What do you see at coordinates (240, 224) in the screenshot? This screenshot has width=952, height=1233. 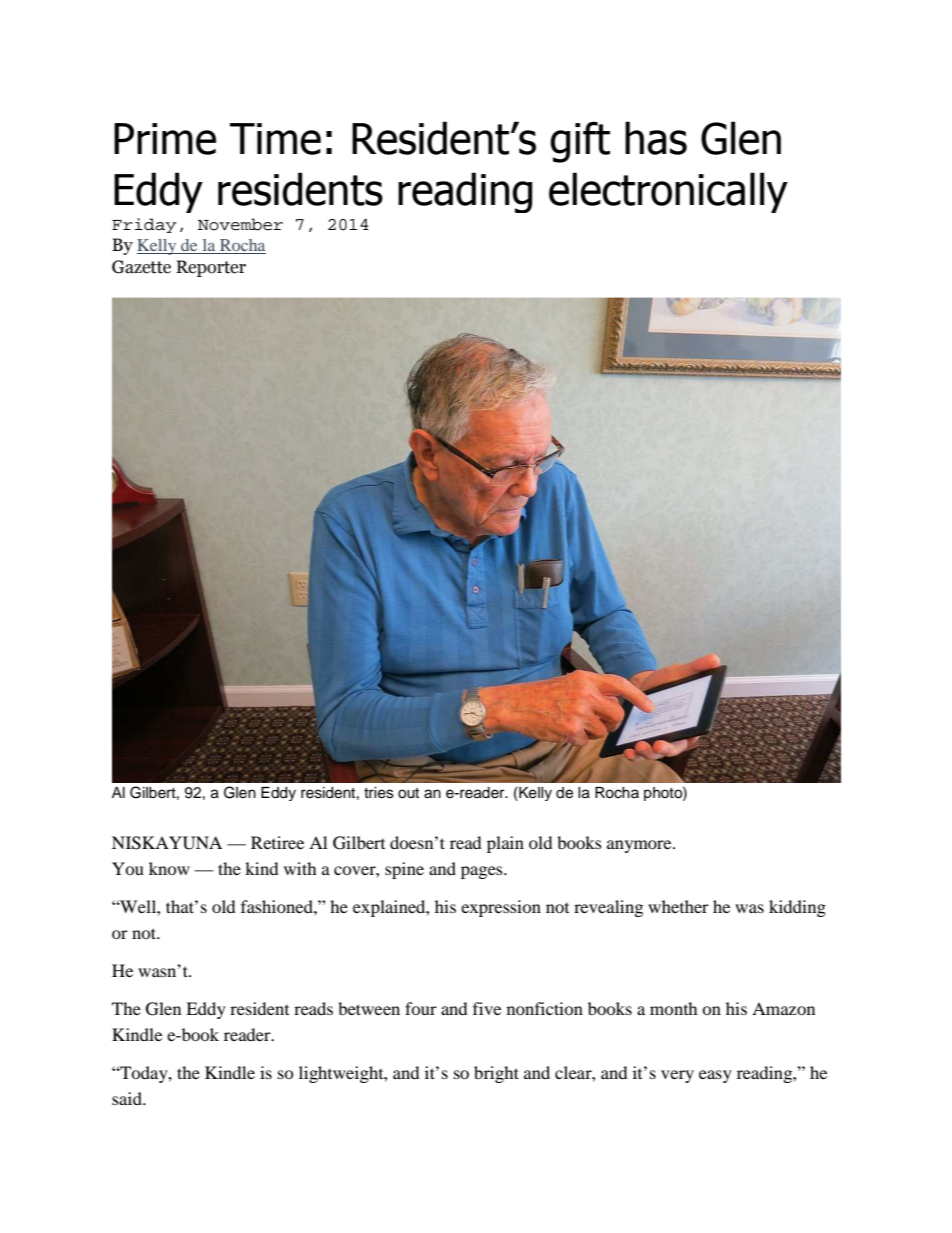 I see `November` at bounding box center [240, 224].
